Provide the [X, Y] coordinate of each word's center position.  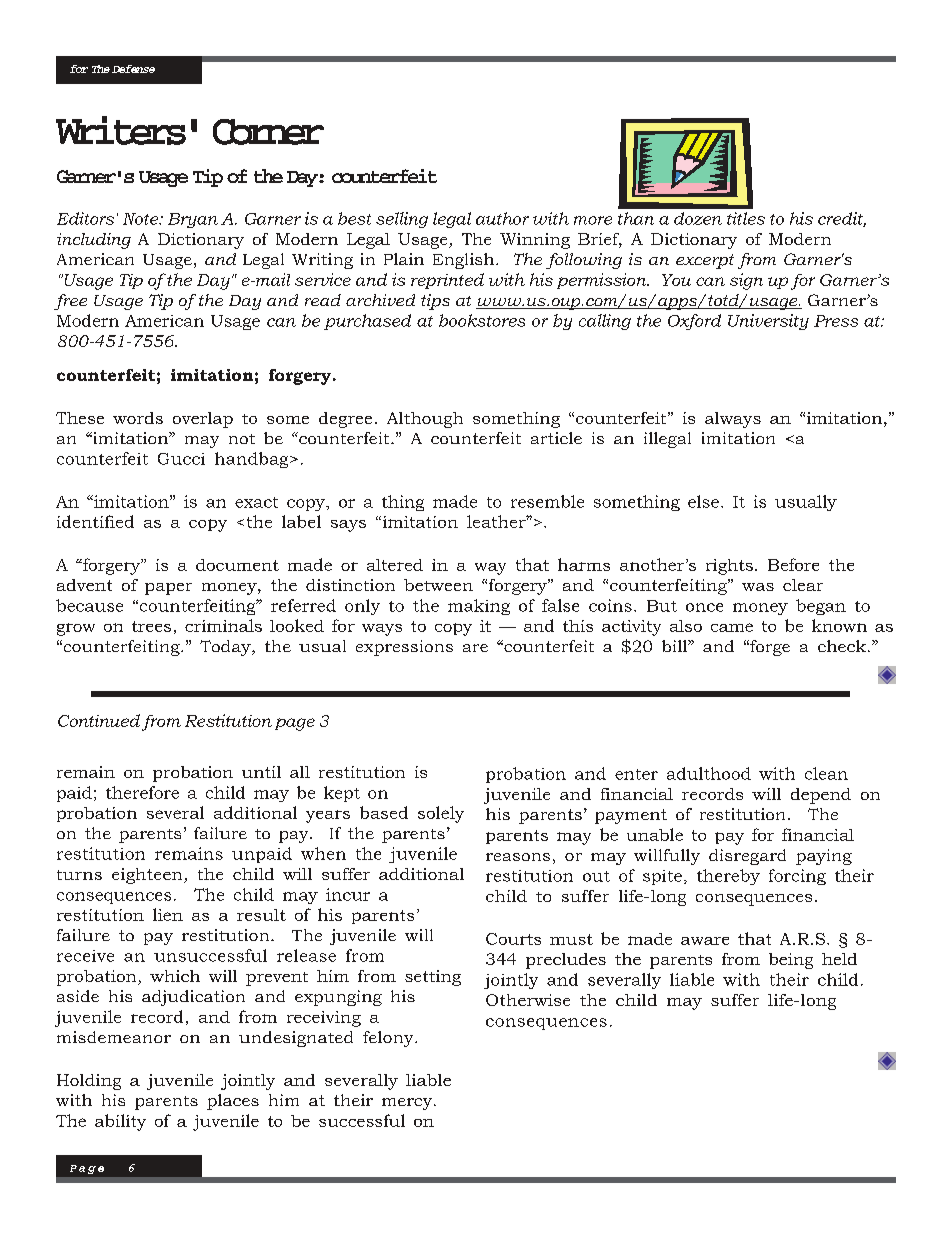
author [502, 218]
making [479, 607]
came [732, 627]
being [791, 961]
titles [746, 218]
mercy [408, 1104]
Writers [121, 130]
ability [120, 1122]
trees [151, 626]
